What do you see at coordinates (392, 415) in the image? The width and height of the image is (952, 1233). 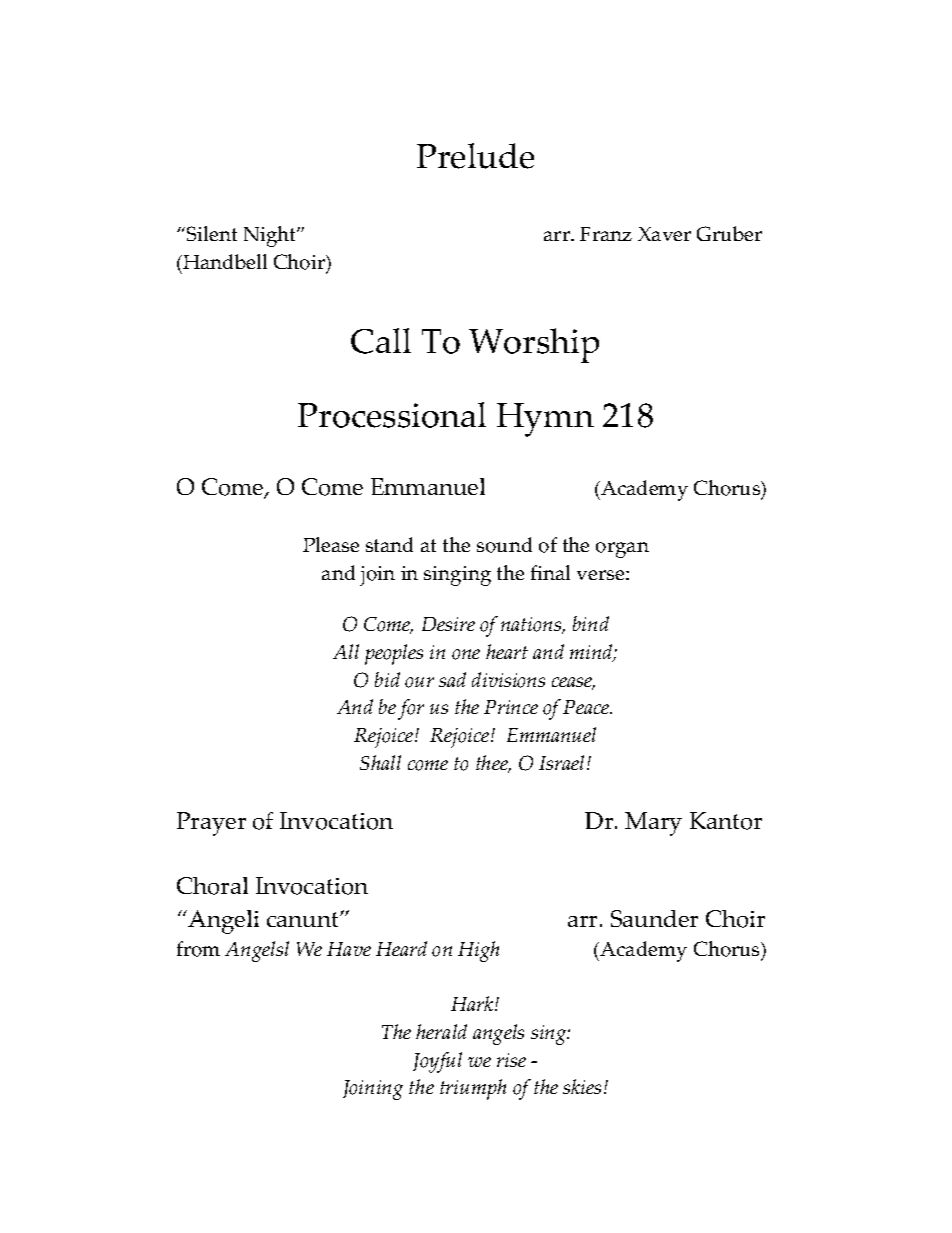 I see `Processional` at bounding box center [392, 415].
